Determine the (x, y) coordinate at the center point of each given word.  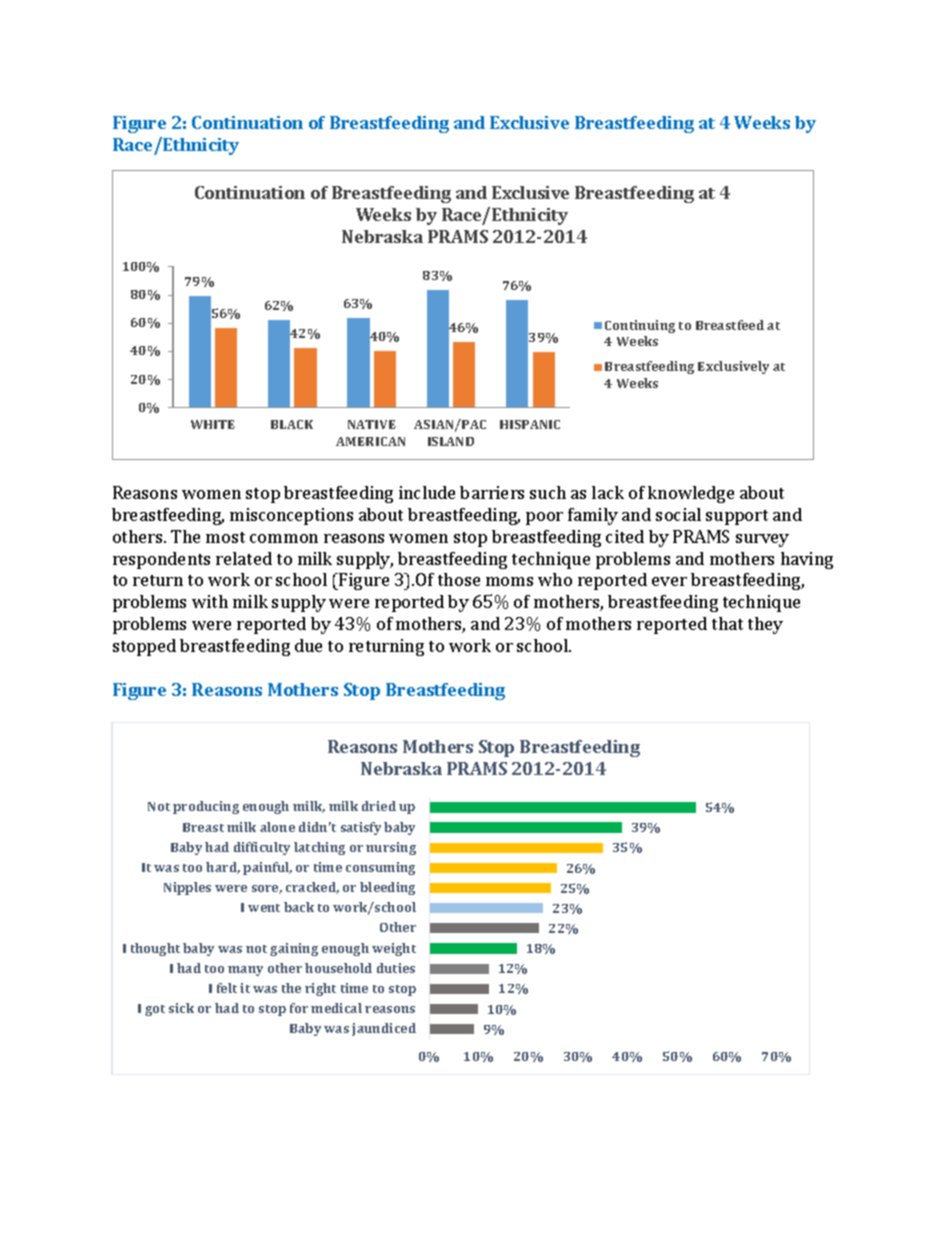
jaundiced (384, 1029)
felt (227, 988)
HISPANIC (530, 424)
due (308, 645)
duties (396, 968)
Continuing (640, 326)
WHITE (213, 424)
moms (509, 581)
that (727, 623)
